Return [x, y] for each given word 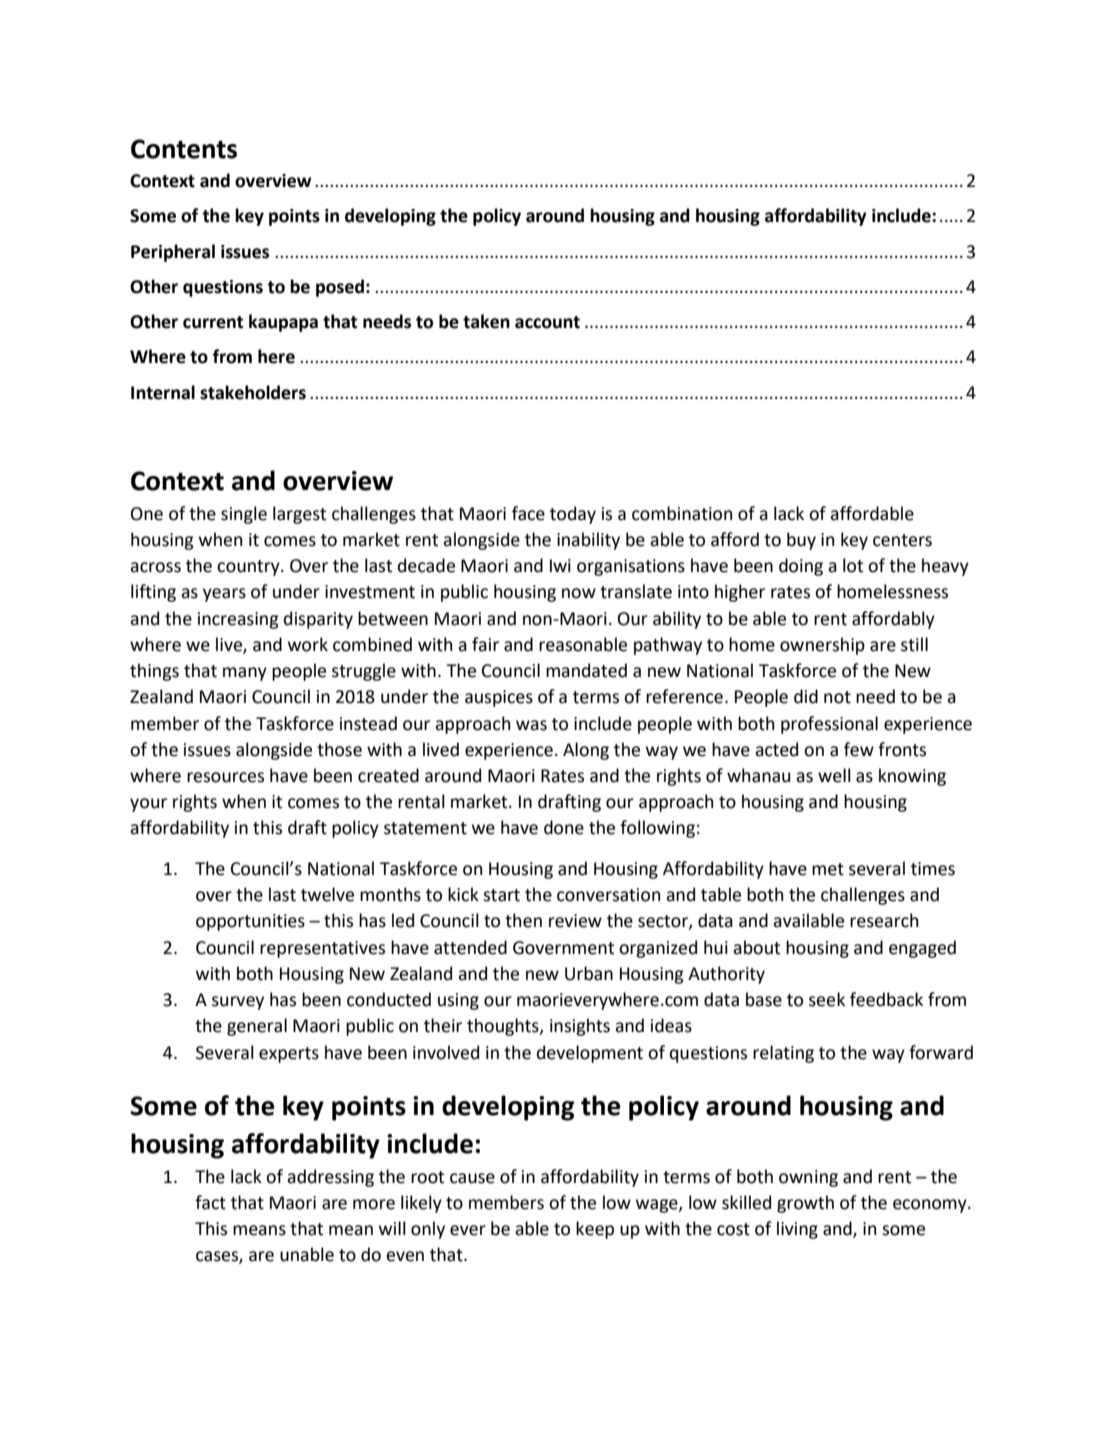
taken [486, 321]
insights [580, 1027]
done [564, 827]
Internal [163, 392]
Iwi [560, 565]
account [547, 322]
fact [210, 1202]
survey [238, 1003]
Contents [184, 149]
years [224, 595]
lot [853, 565]
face [528, 513]
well [834, 775]
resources [225, 777]
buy [801, 541]
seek [827, 999]
